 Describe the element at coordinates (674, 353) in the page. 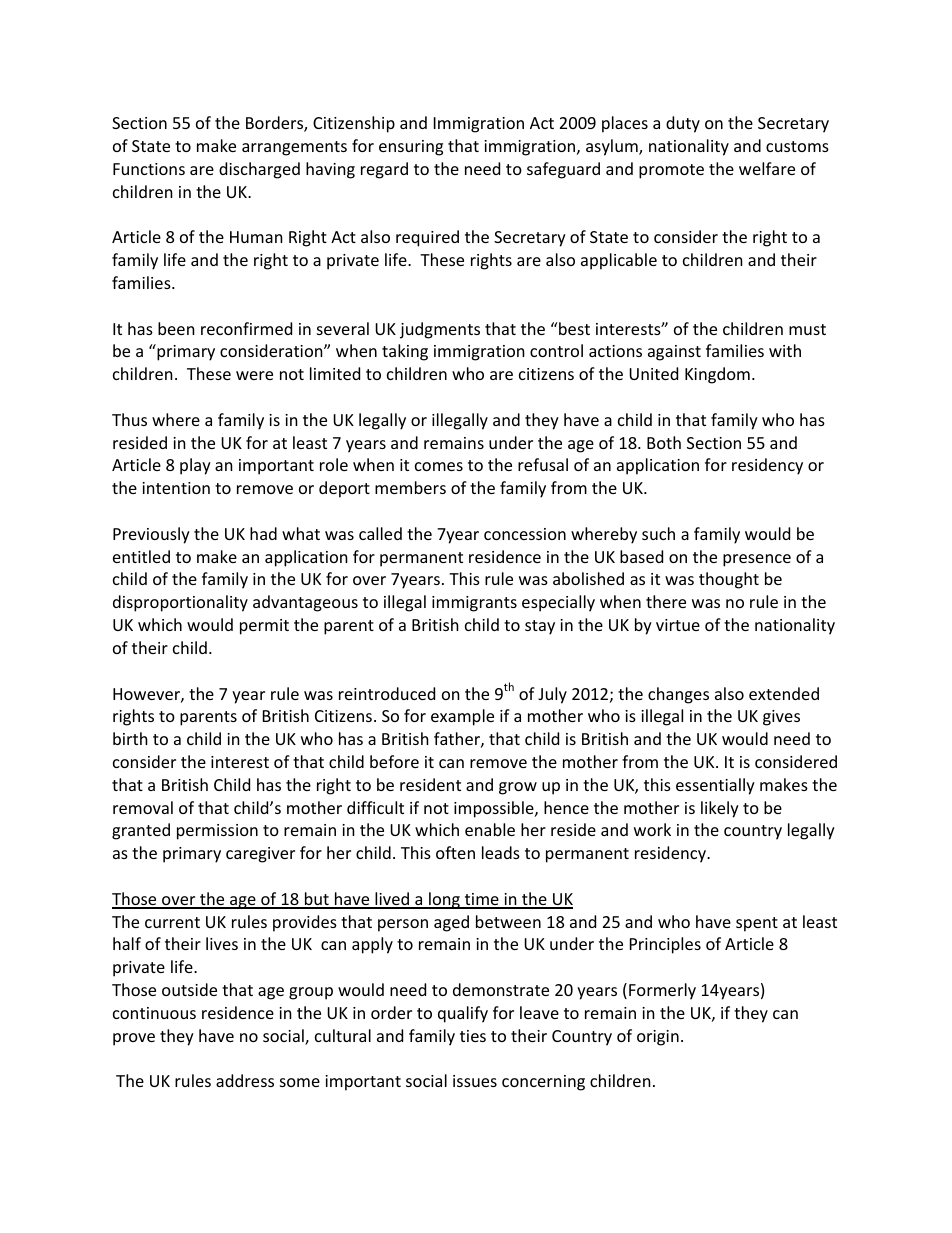

I see `against` at that location.
